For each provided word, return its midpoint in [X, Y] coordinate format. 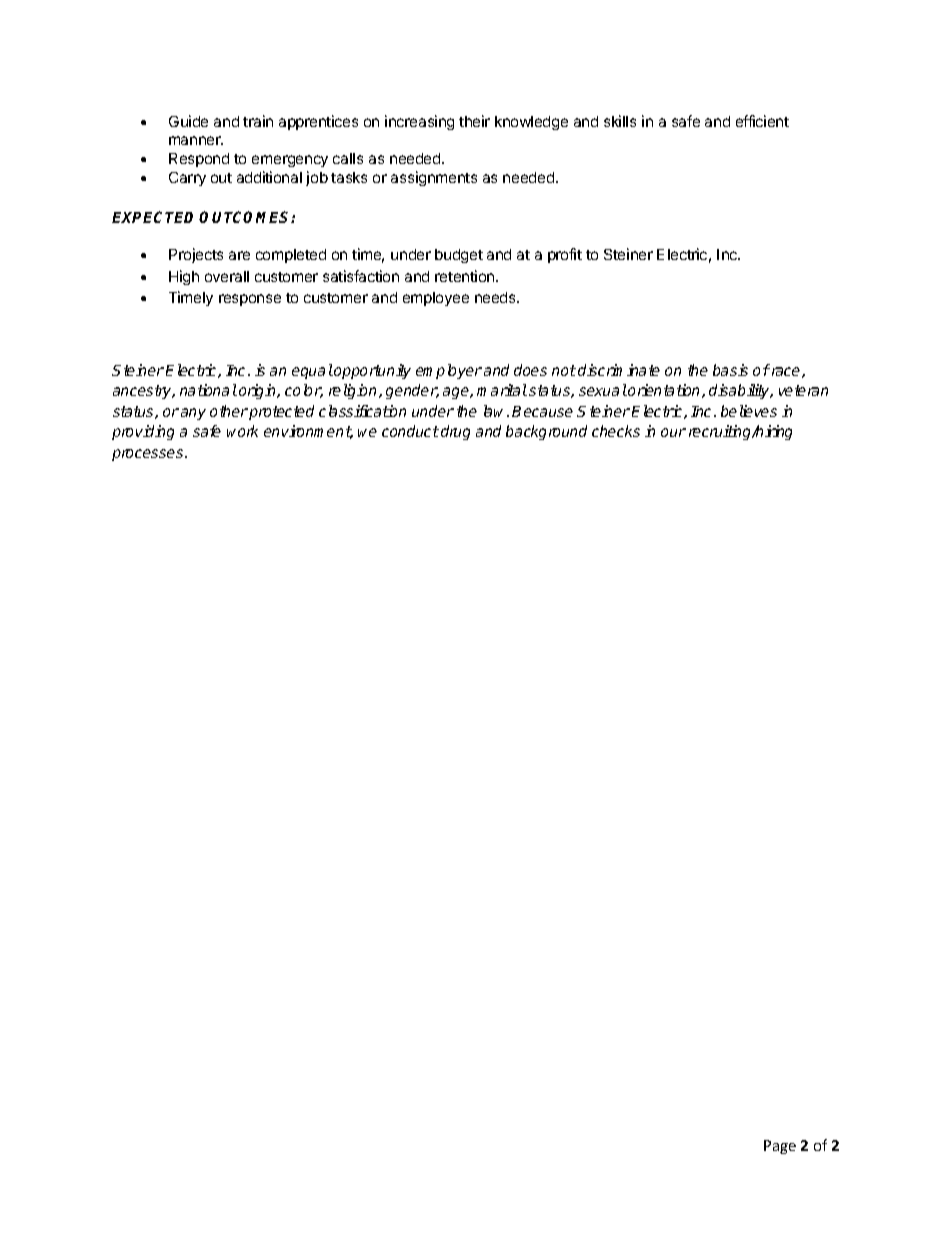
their [474, 121]
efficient [762, 121]
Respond [199, 160]
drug [455, 432]
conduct [410, 431]
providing [143, 432]
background [546, 432]
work [242, 431]
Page [780, 1147]
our [673, 432]
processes [149, 455]
